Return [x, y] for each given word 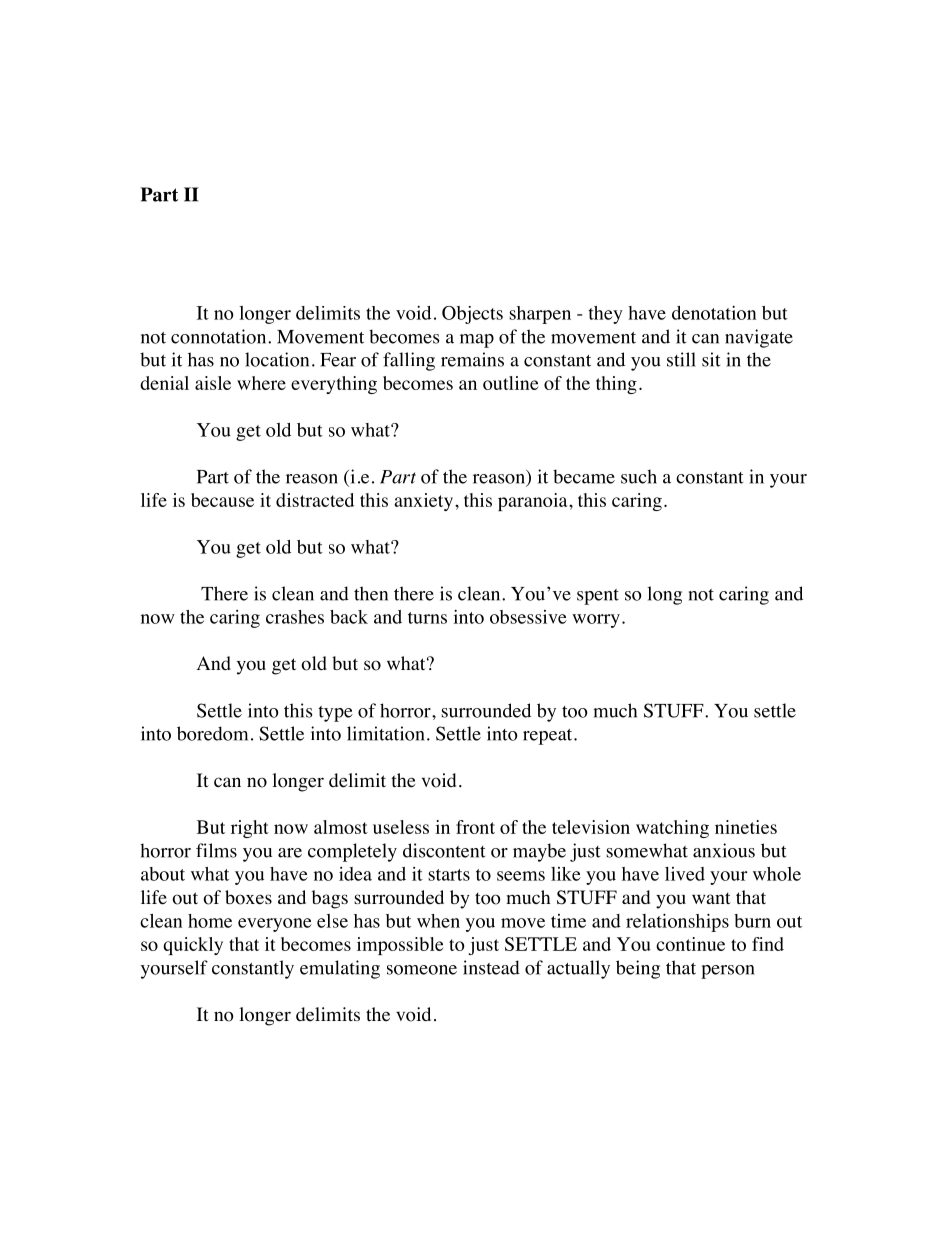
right [250, 829]
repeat [549, 737]
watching [672, 829]
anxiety [423, 502]
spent [598, 597]
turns [427, 618]
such [639, 476]
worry [596, 621]
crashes [295, 617]
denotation [714, 313]
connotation [220, 336]
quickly [193, 946]
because [222, 500]
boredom [212, 733]
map [477, 341]
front [475, 827]
